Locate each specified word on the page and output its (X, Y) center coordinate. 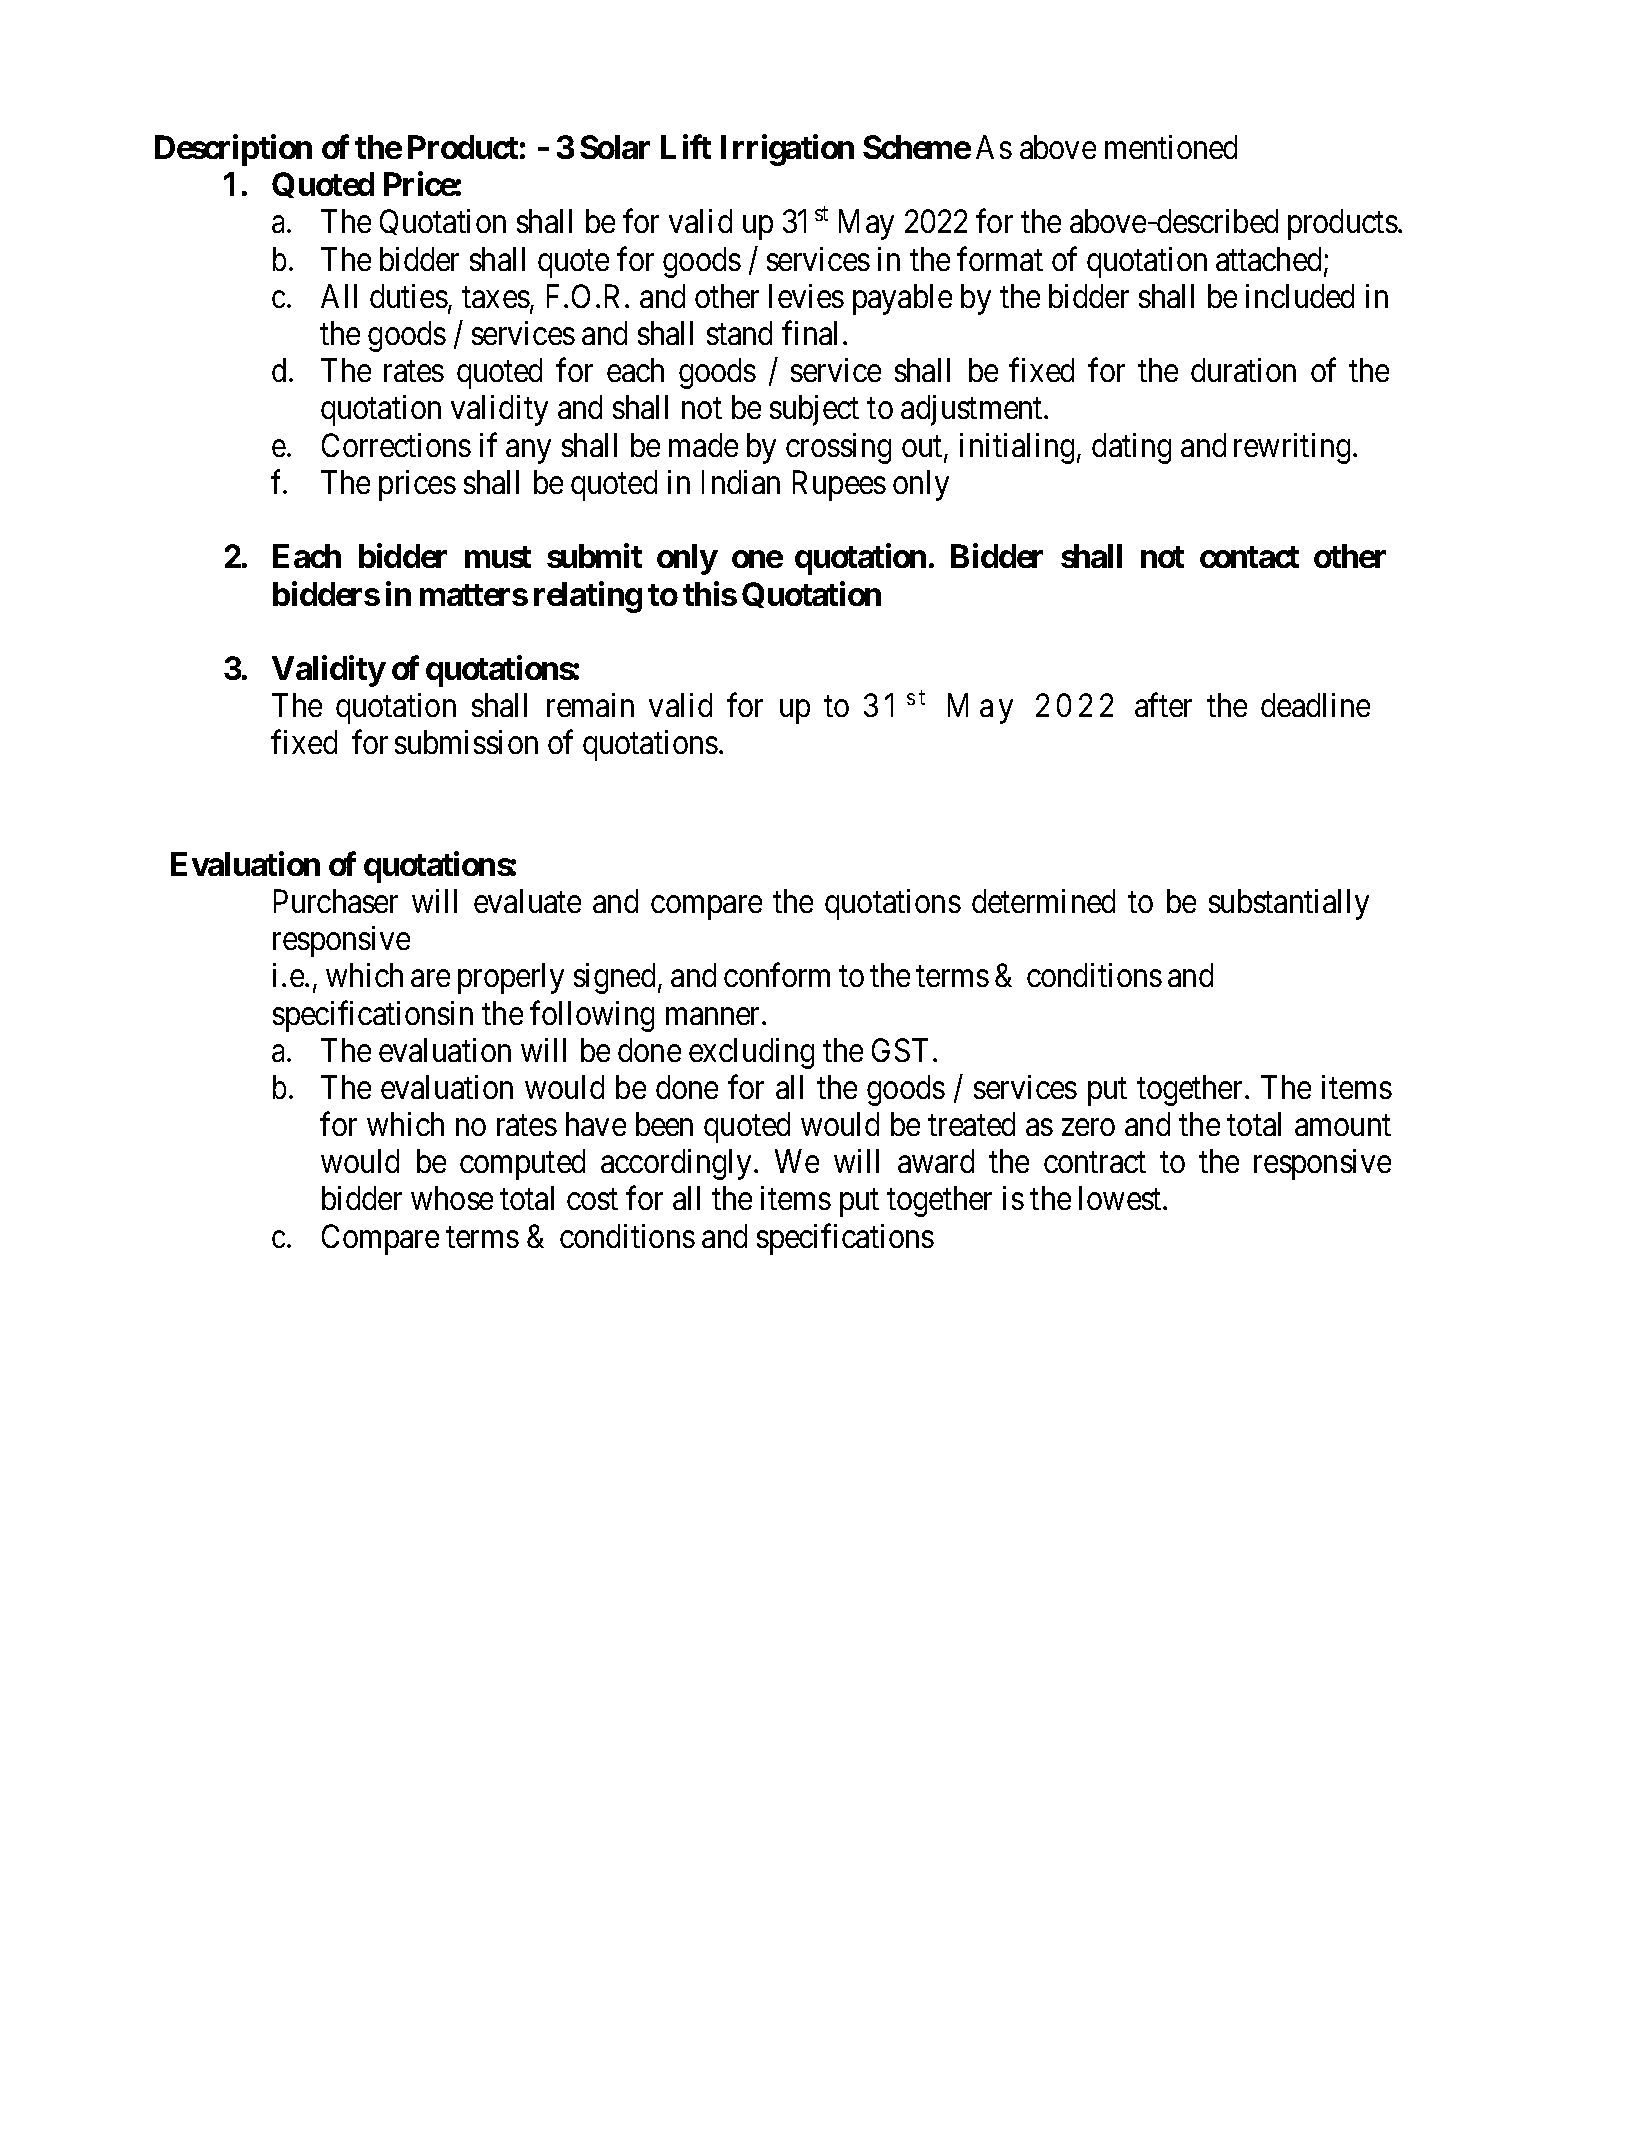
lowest (1121, 1198)
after (1163, 705)
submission (466, 742)
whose (452, 1198)
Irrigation (787, 150)
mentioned (1171, 147)
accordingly (676, 1164)
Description (233, 150)
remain (590, 705)
